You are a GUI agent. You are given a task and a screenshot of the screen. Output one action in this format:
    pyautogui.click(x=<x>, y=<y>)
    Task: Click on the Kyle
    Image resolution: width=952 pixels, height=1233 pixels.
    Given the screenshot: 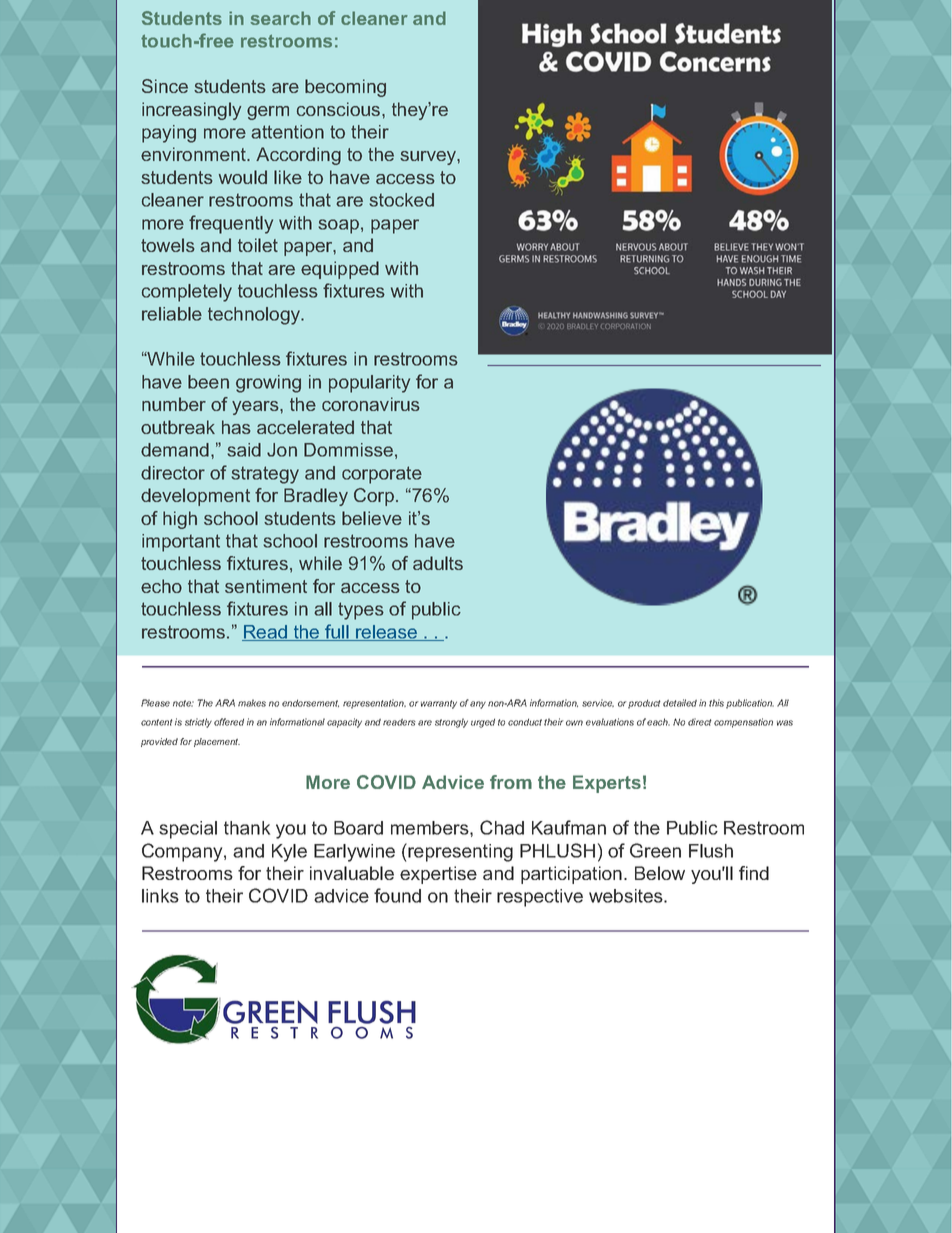 What is the action you would take?
    pyautogui.click(x=289, y=853)
